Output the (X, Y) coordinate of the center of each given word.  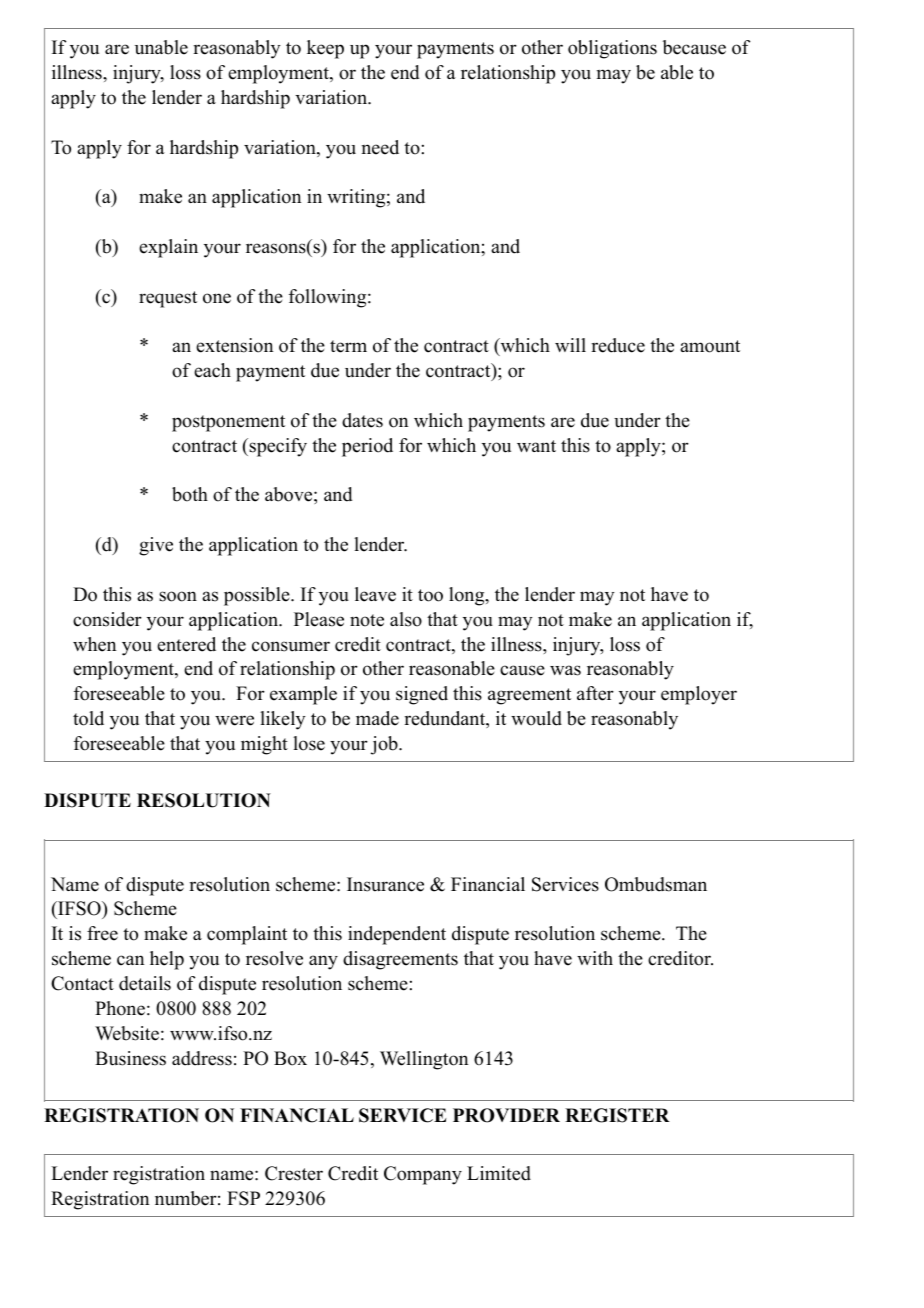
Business (130, 1058)
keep (325, 49)
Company (423, 1175)
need (380, 147)
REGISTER (617, 1115)
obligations (612, 49)
